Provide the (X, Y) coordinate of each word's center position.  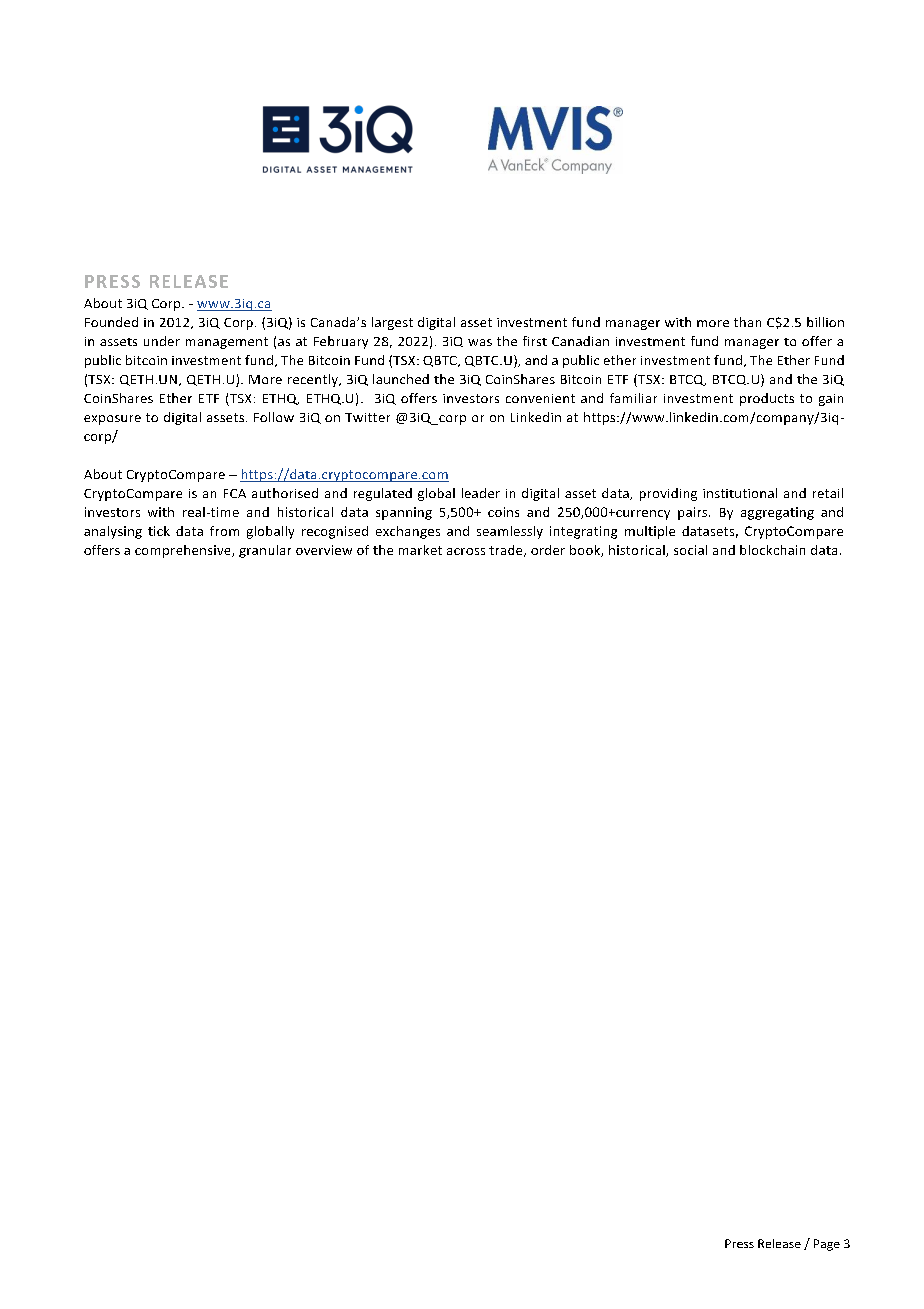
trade (507, 551)
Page (827, 1245)
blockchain (772, 550)
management (227, 343)
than (747, 322)
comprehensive (184, 551)
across (466, 551)
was (480, 342)
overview (324, 550)
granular (265, 551)
